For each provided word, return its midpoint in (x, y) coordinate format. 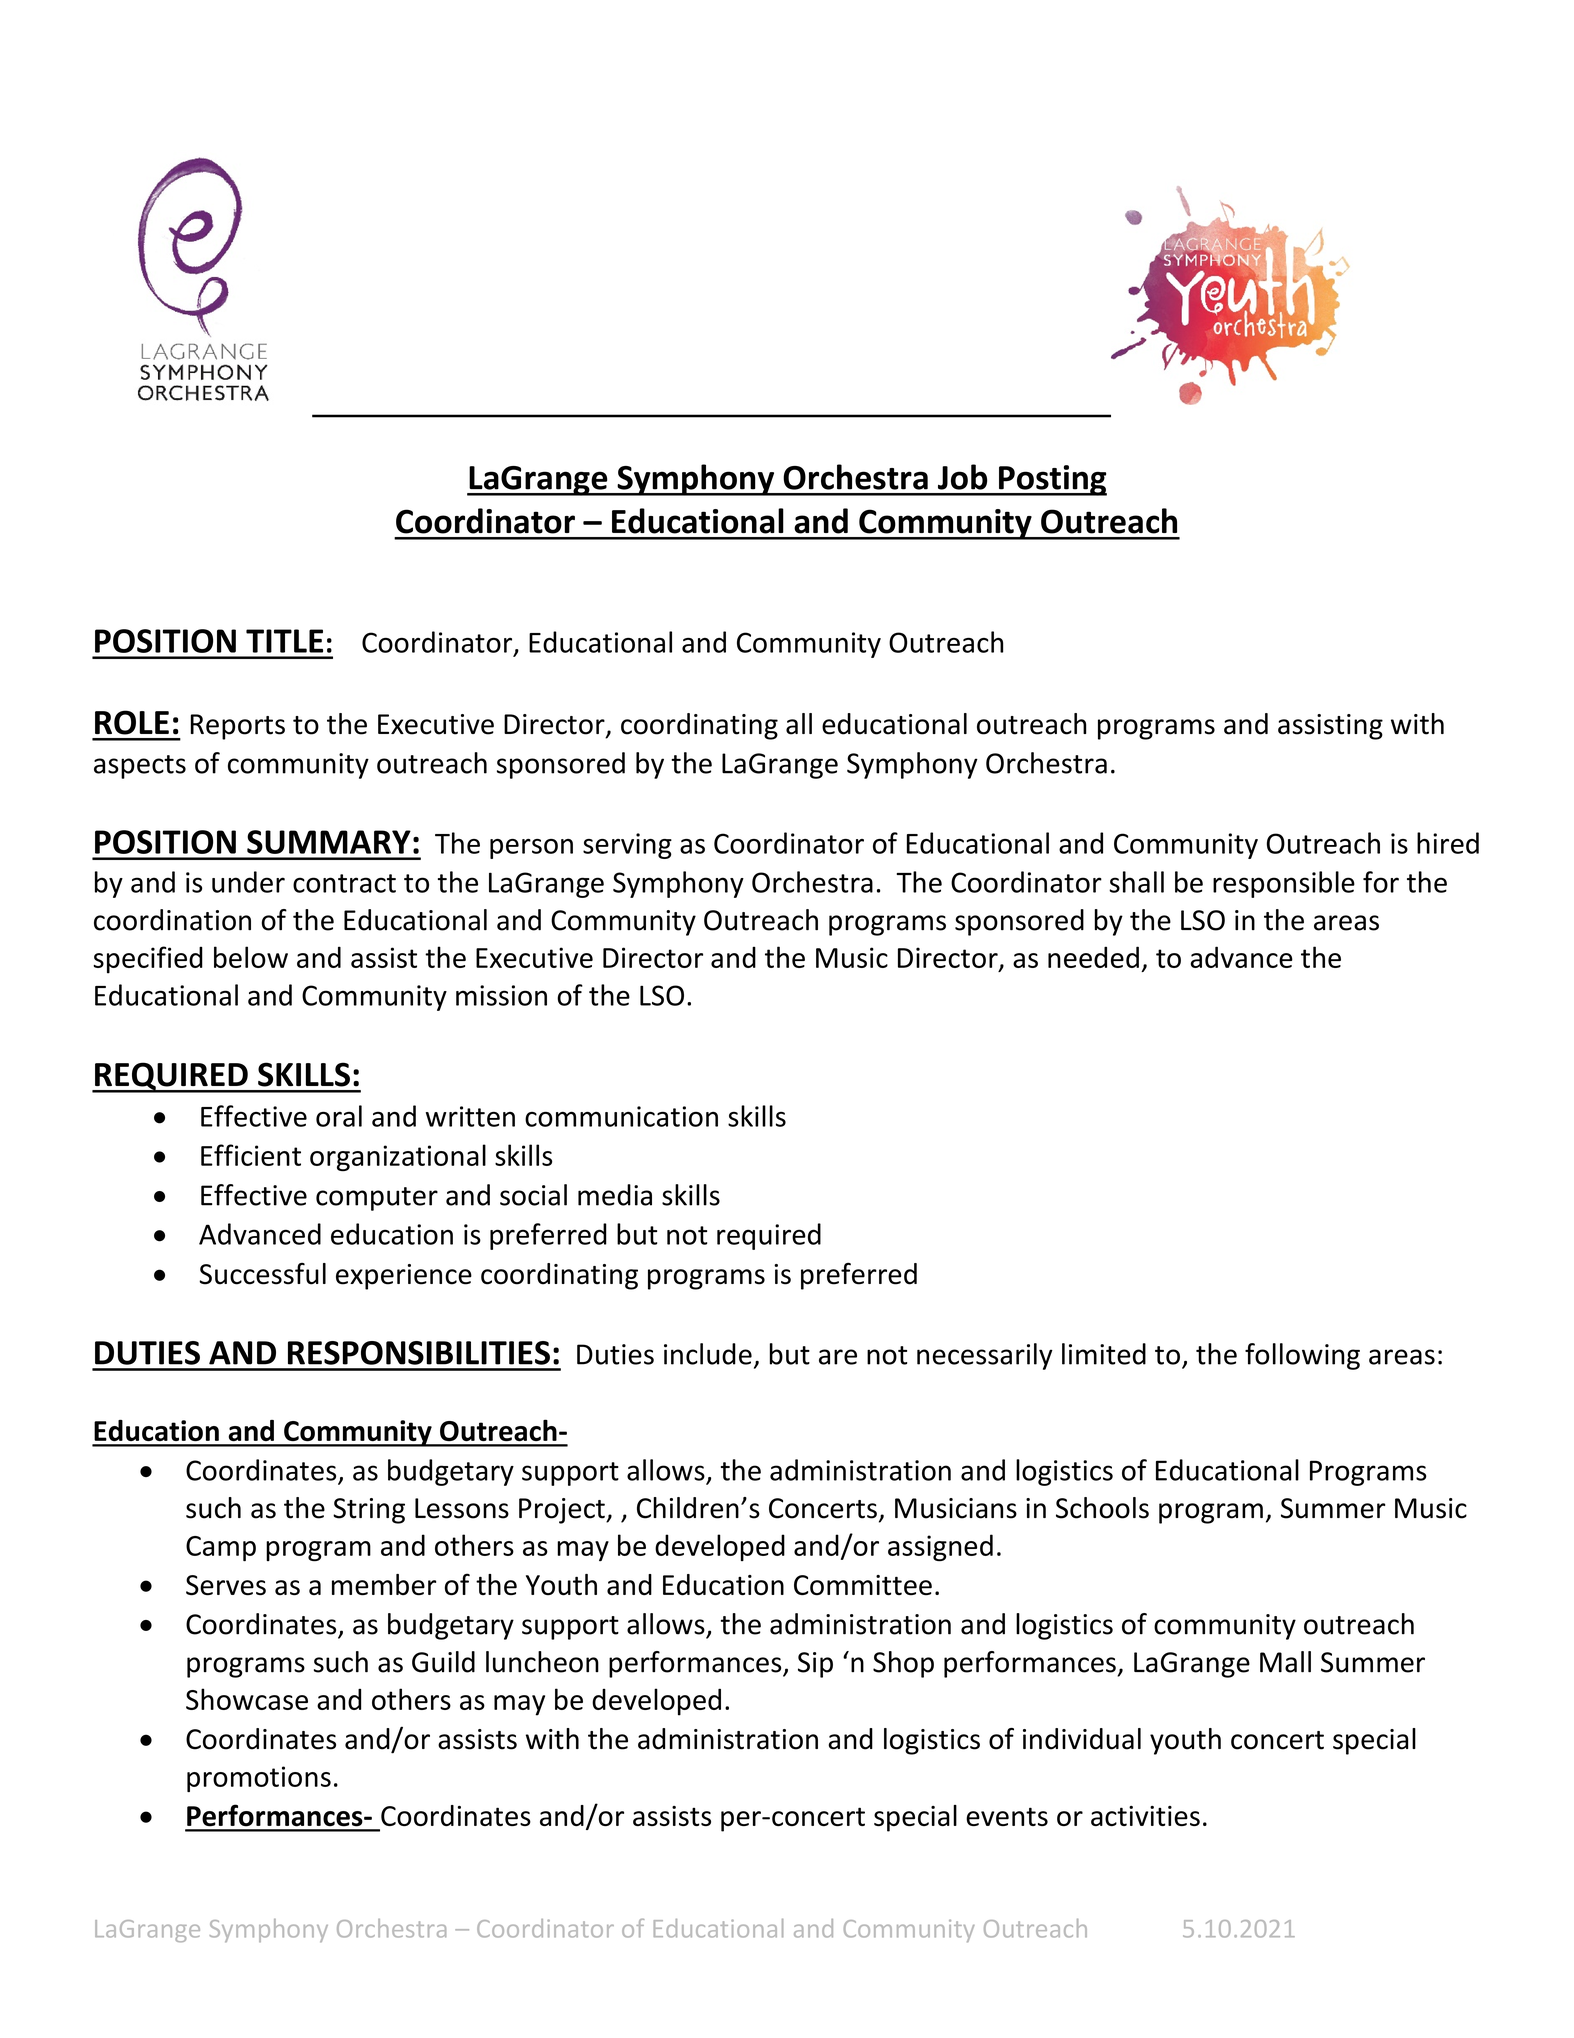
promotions (259, 1779)
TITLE (284, 641)
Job (962, 477)
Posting (1052, 480)
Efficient (251, 1155)
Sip (815, 1665)
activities (1145, 1816)
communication (621, 1116)
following (1302, 1356)
